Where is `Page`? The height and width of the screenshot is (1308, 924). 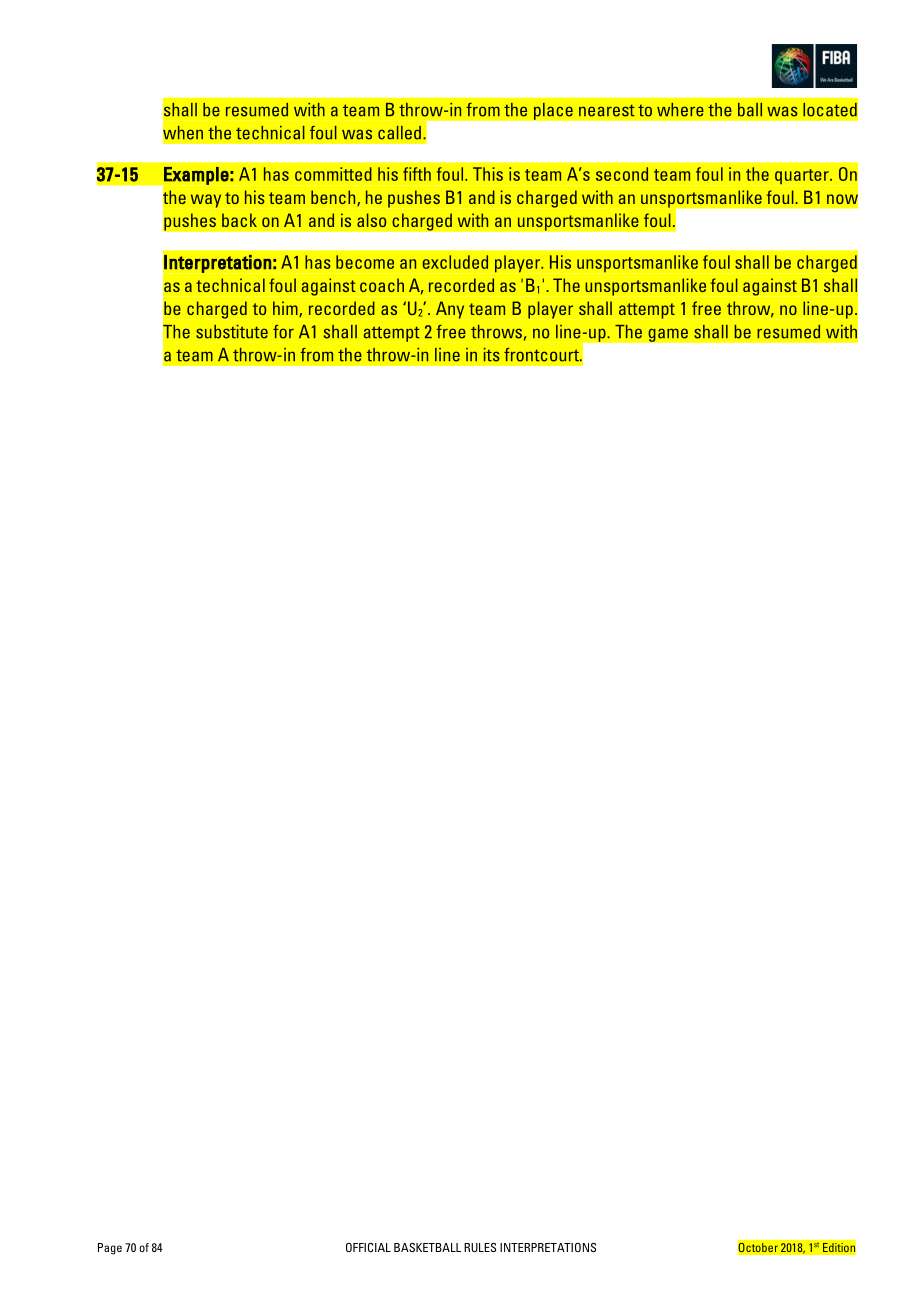 Page is located at coordinates (110, 1249).
